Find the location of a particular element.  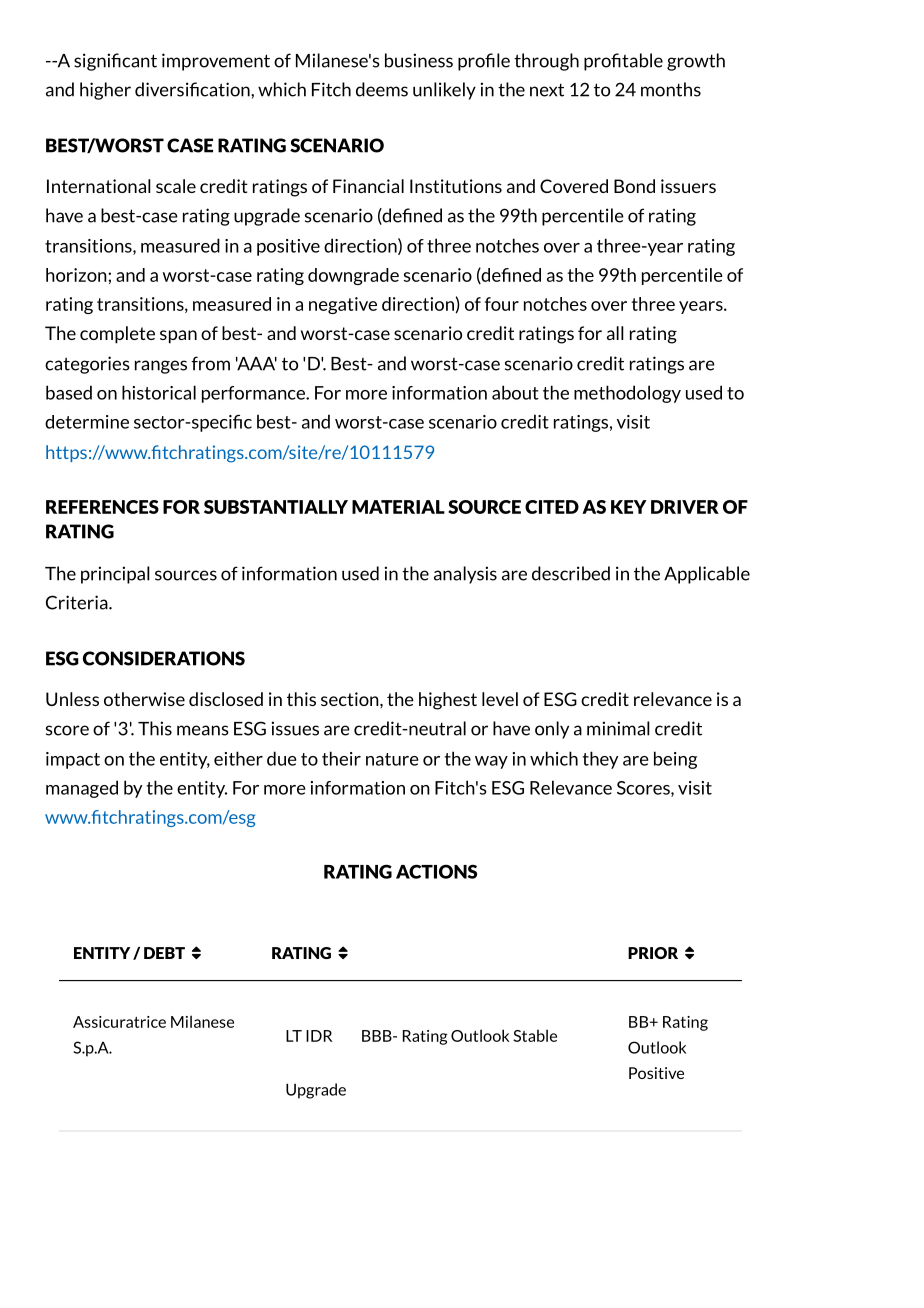

KEY is located at coordinates (629, 507).
